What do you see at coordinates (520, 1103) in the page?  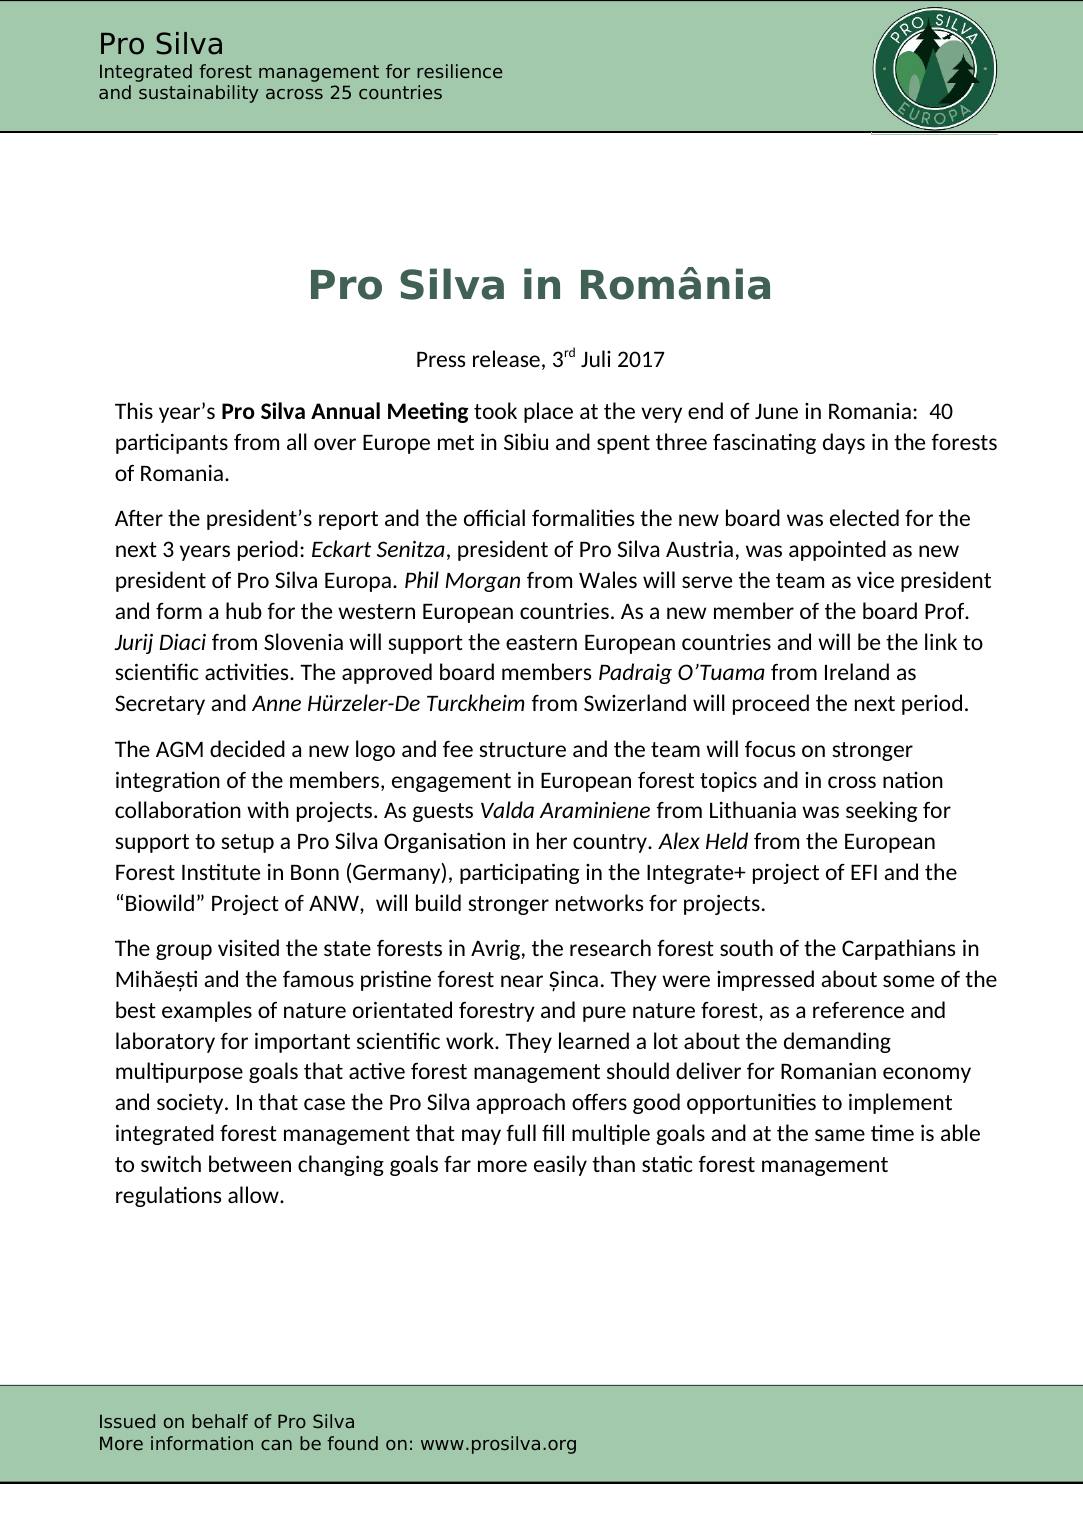 I see `approach` at bounding box center [520, 1103].
